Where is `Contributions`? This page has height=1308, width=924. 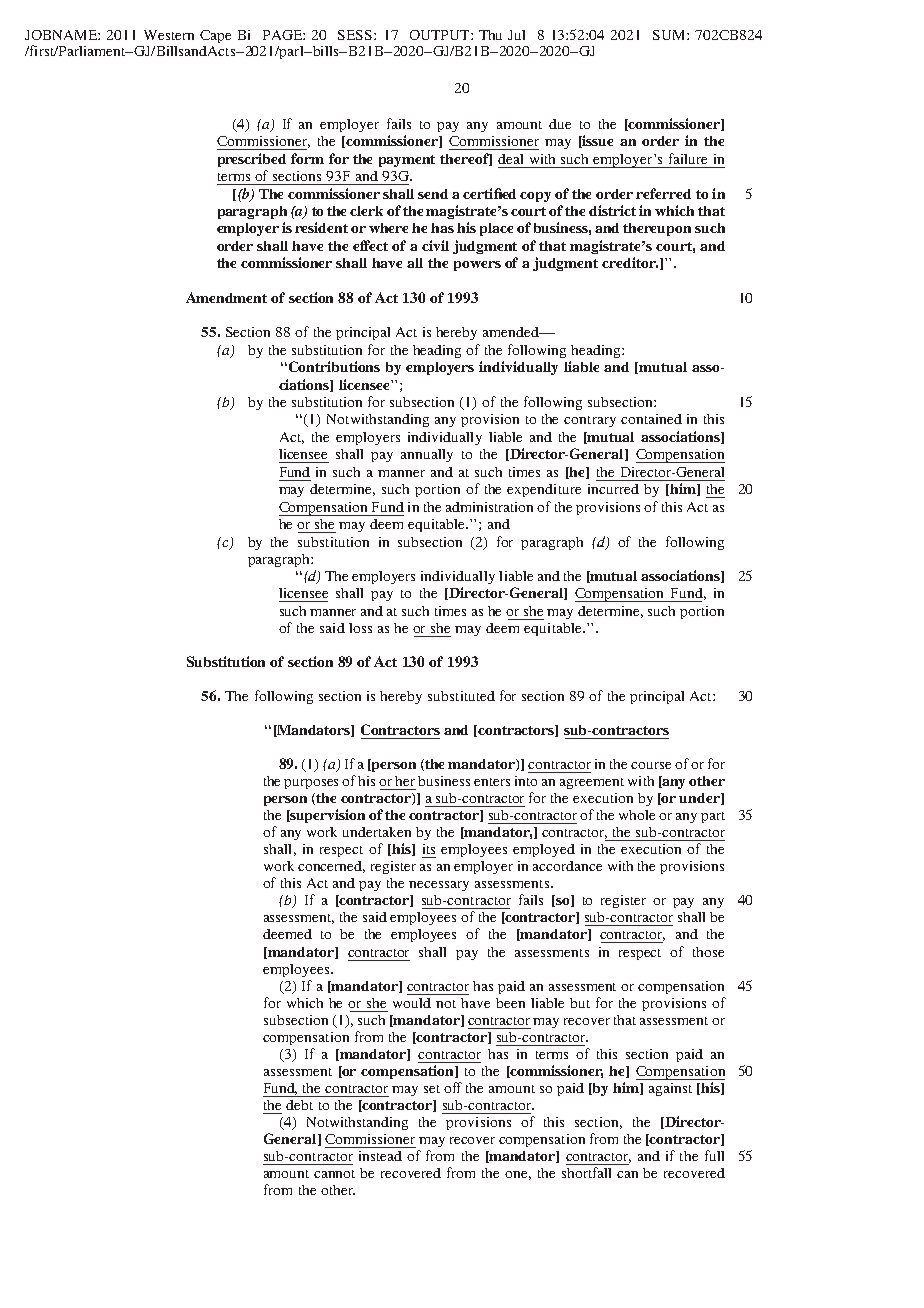
Contributions is located at coordinates (333, 366).
